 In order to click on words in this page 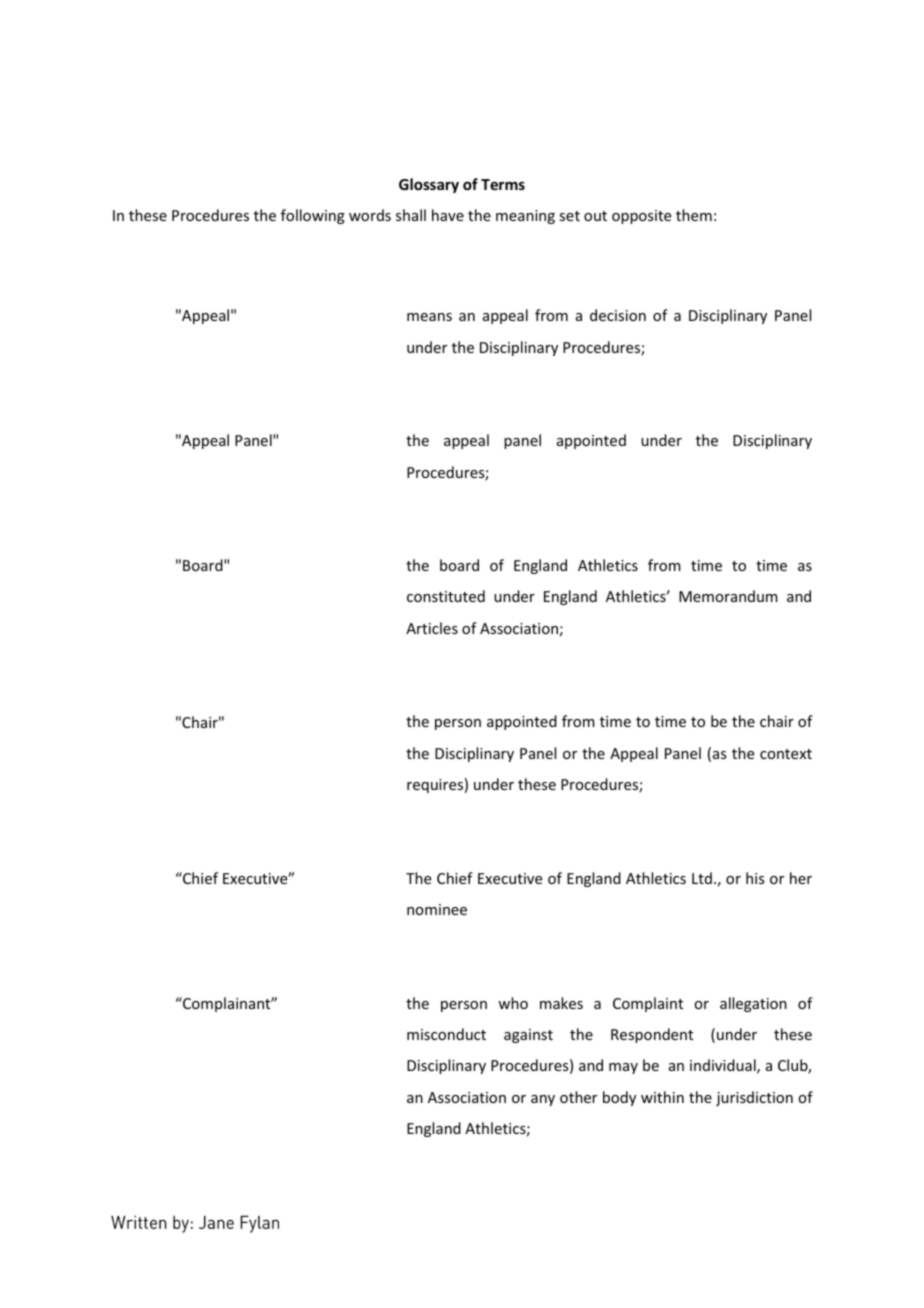, I will do `click(370, 215)`.
